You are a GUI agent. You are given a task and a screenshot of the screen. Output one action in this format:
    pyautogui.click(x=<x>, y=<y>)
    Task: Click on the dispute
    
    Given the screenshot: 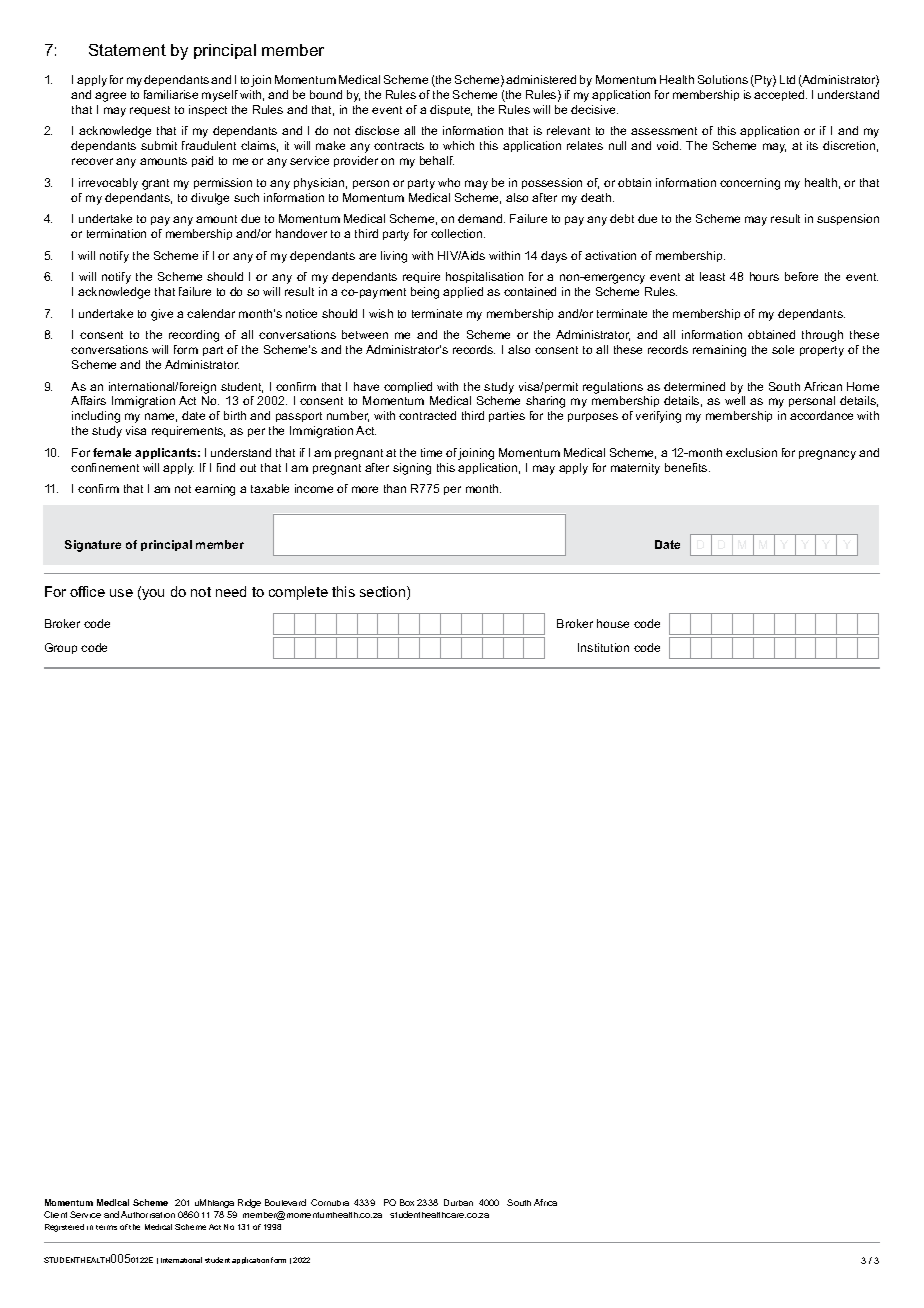 What is the action you would take?
    pyautogui.click(x=451, y=110)
